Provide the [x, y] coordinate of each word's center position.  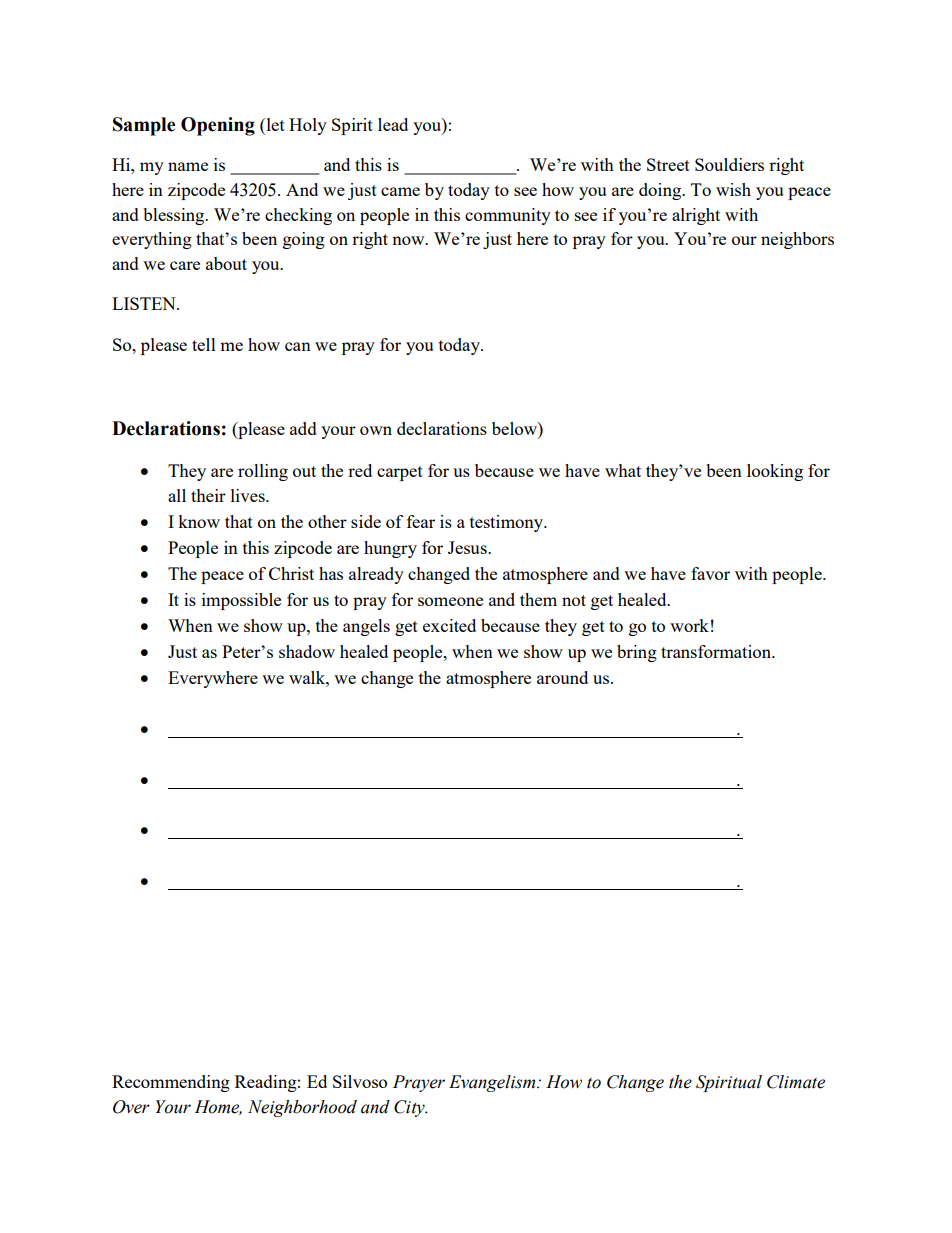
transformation [717, 651]
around [562, 677]
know [199, 521]
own [376, 430]
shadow [307, 651]
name [188, 166]
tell [204, 344]
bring [637, 653]
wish [733, 189]
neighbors [797, 240]
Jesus [468, 547]
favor [710, 573]
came [400, 191]
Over [131, 1107]
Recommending [171, 1083]
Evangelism [493, 1083]
